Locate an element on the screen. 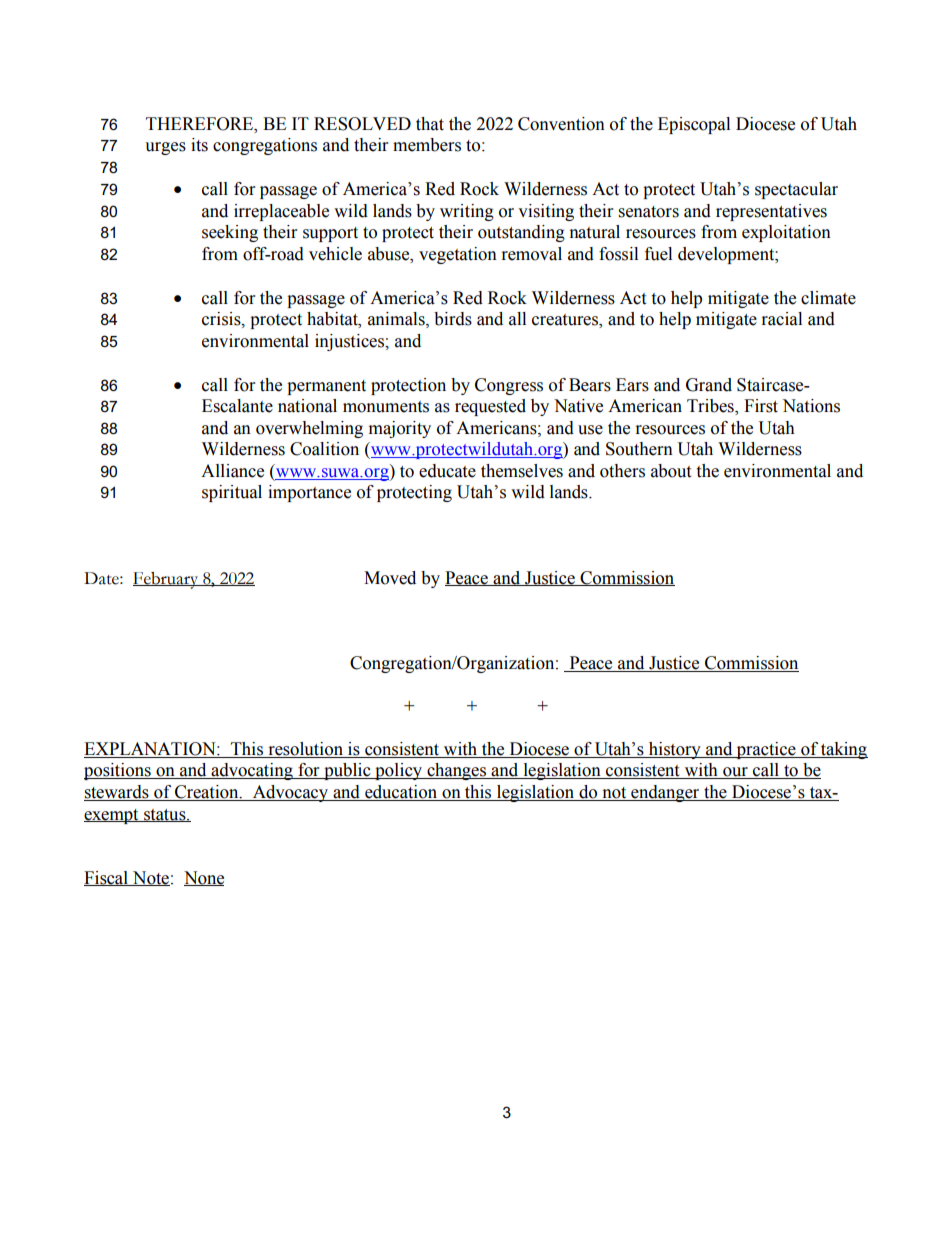 This screenshot has height=1233, width=952. racial is located at coordinates (782, 319).
